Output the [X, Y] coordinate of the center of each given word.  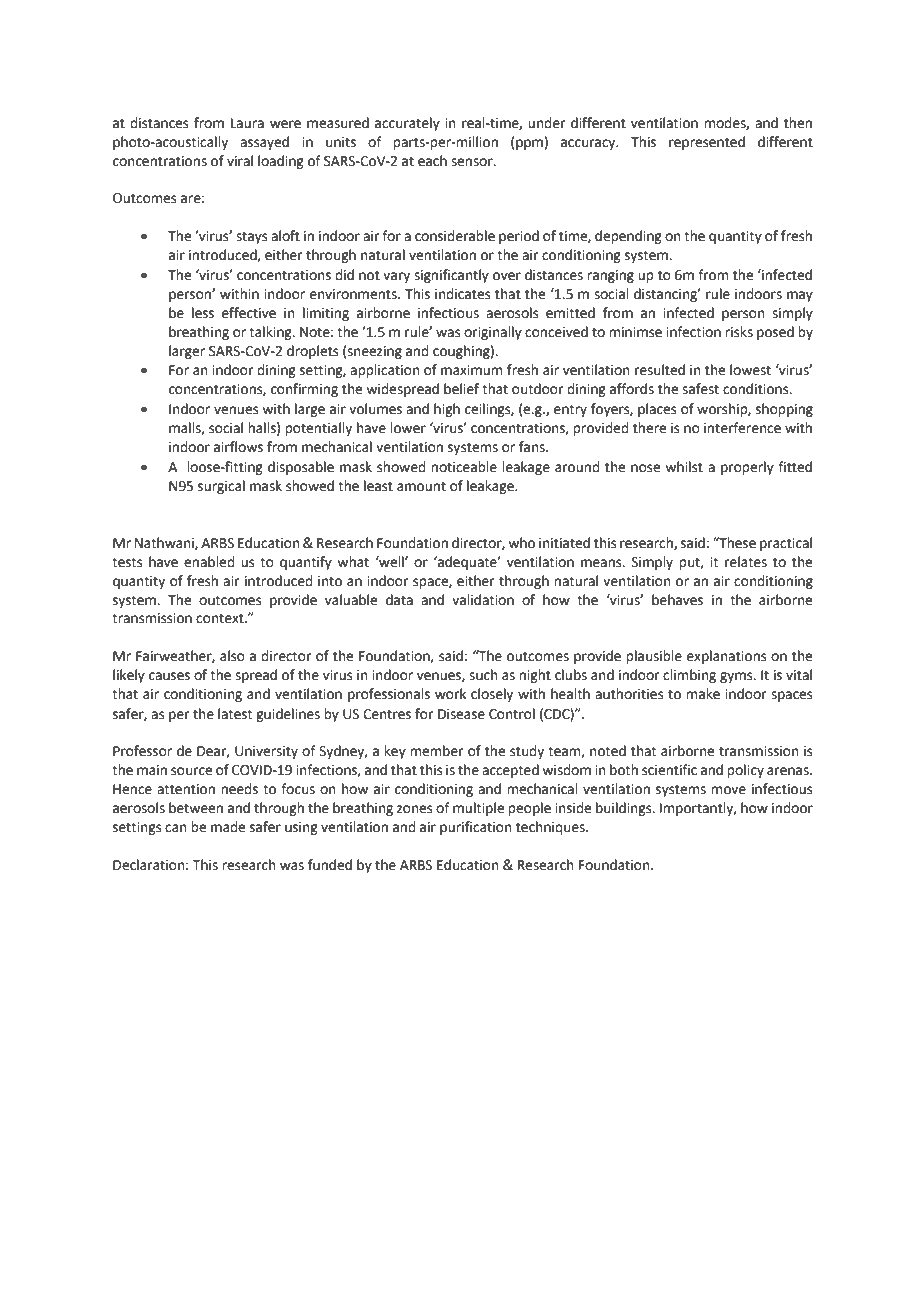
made [228, 827]
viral [240, 160]
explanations [727, 657]
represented [707, 143]
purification [476, 828]
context [221, 618]
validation [483, 600]
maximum [471, 370]
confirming [304, 390]
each [432, 161]
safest [700, 389]
